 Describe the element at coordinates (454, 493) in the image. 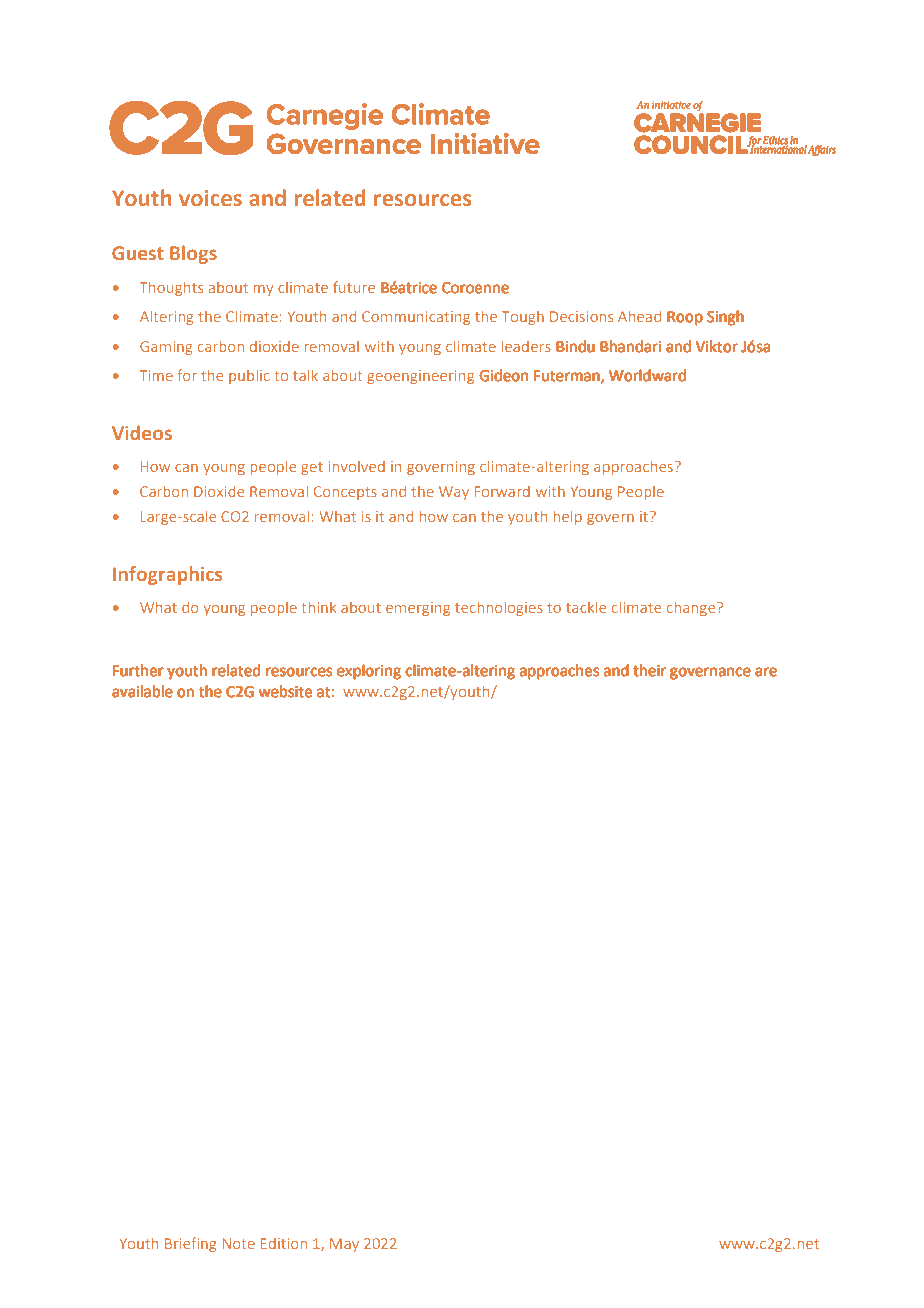

I see `Way` at that location.
